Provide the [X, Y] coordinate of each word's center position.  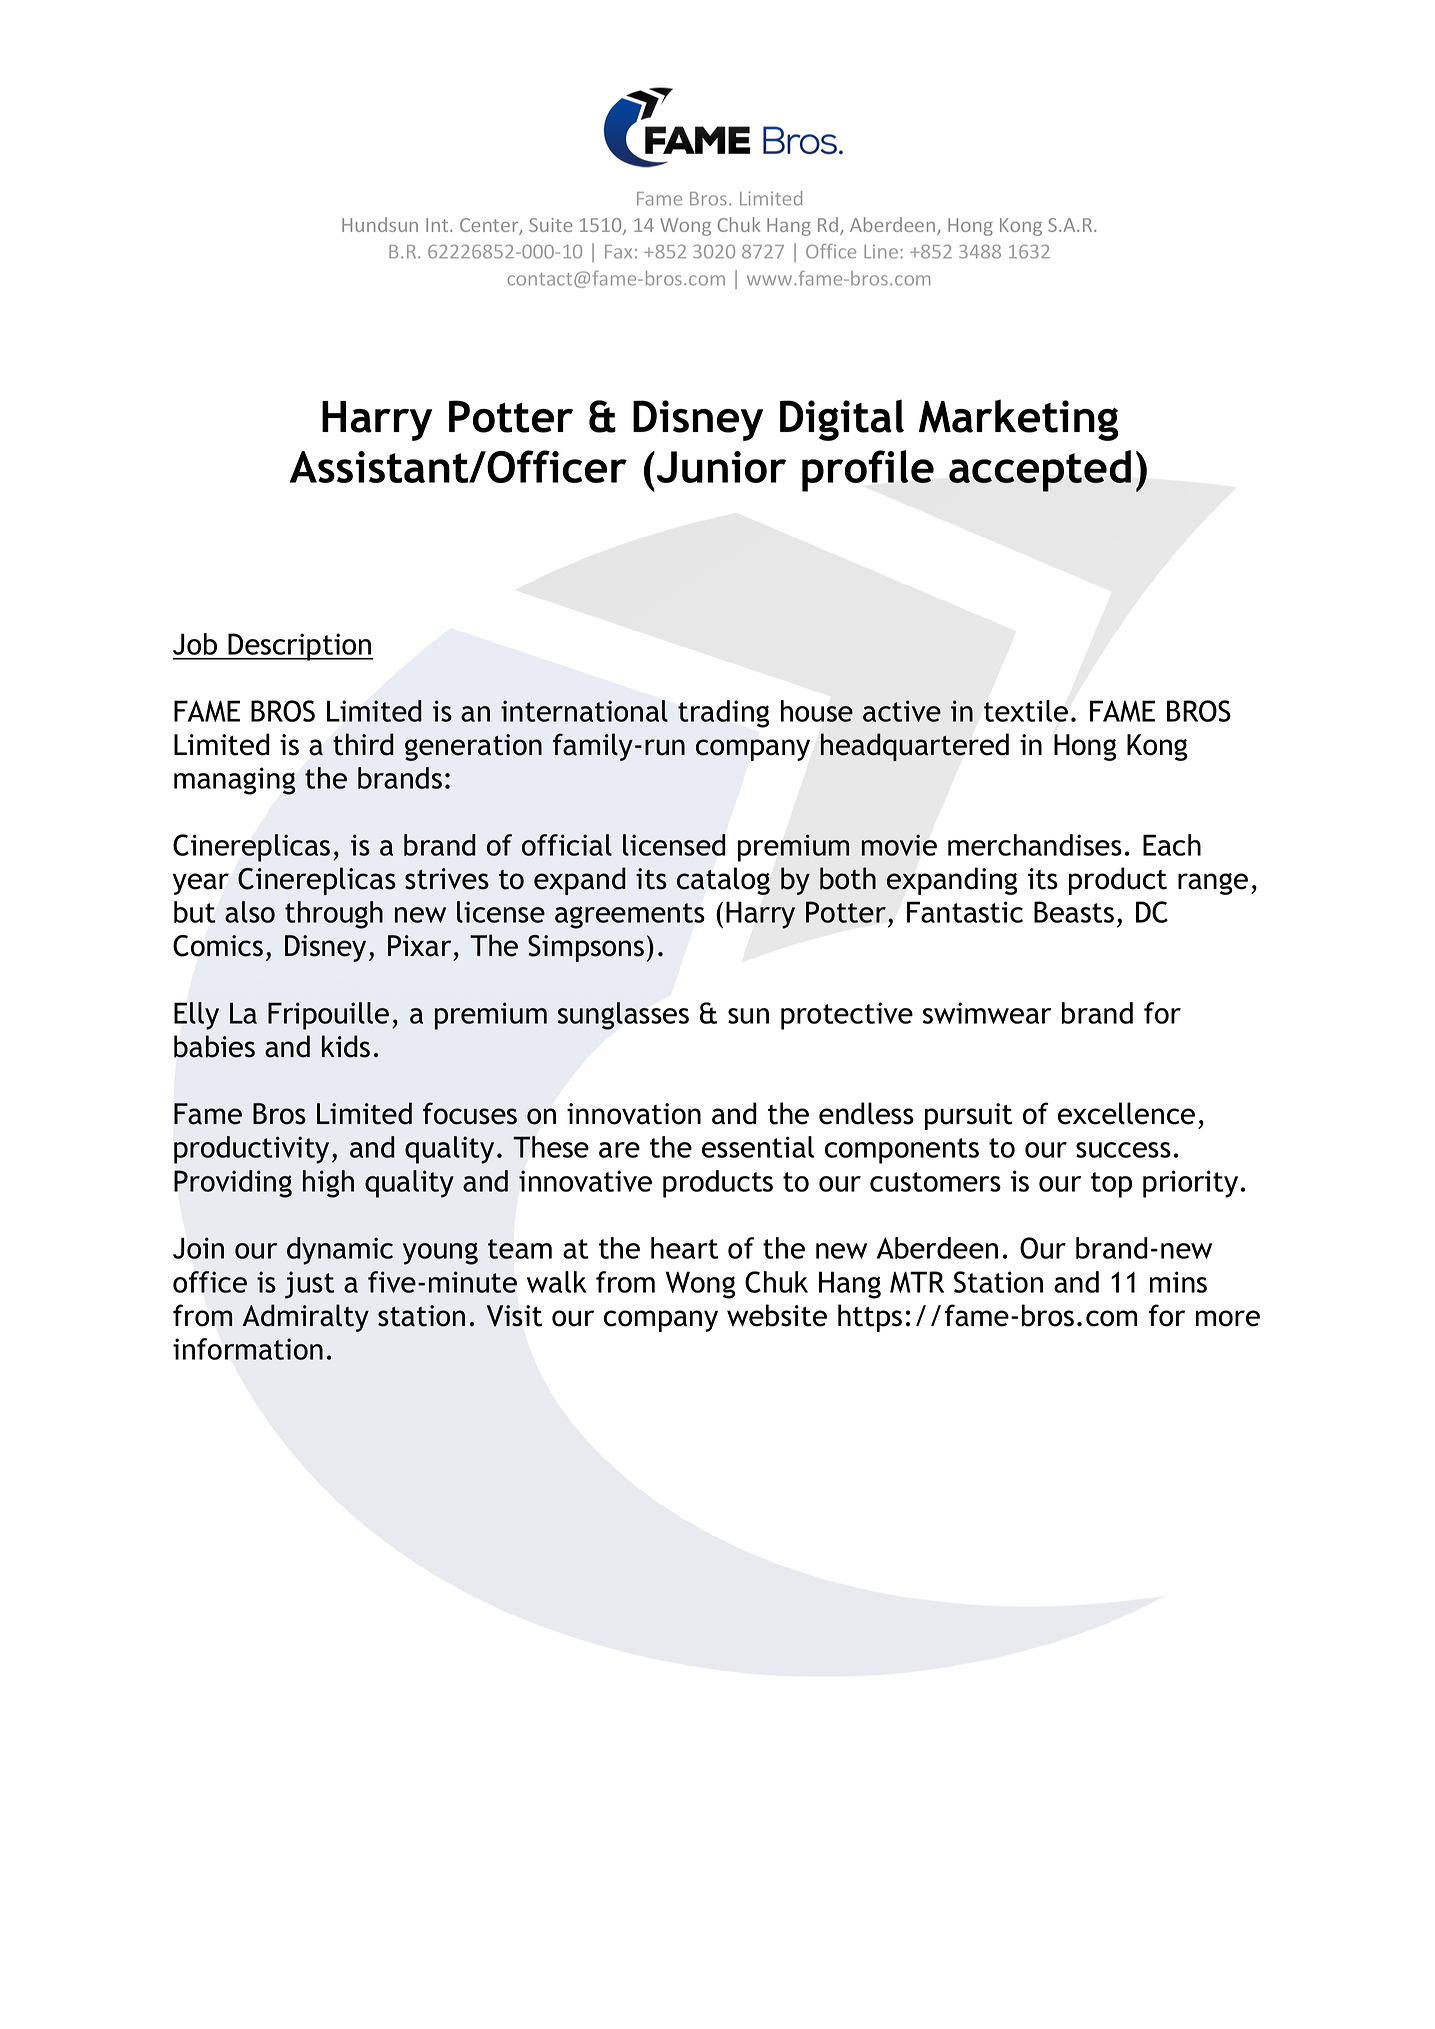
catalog [723, 881]
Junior [720, 467]
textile [1026, 711]
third [363, 744]
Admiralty [305, 1318]
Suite [550, 225]
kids [346, 1046]
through [334, 915]
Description [300, 647]
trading [724, 714]
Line [881, 251]
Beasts [1074, 912]
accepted [1040, 471]
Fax [618, 252]
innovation [634, 1114]
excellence [1126, 1113]
